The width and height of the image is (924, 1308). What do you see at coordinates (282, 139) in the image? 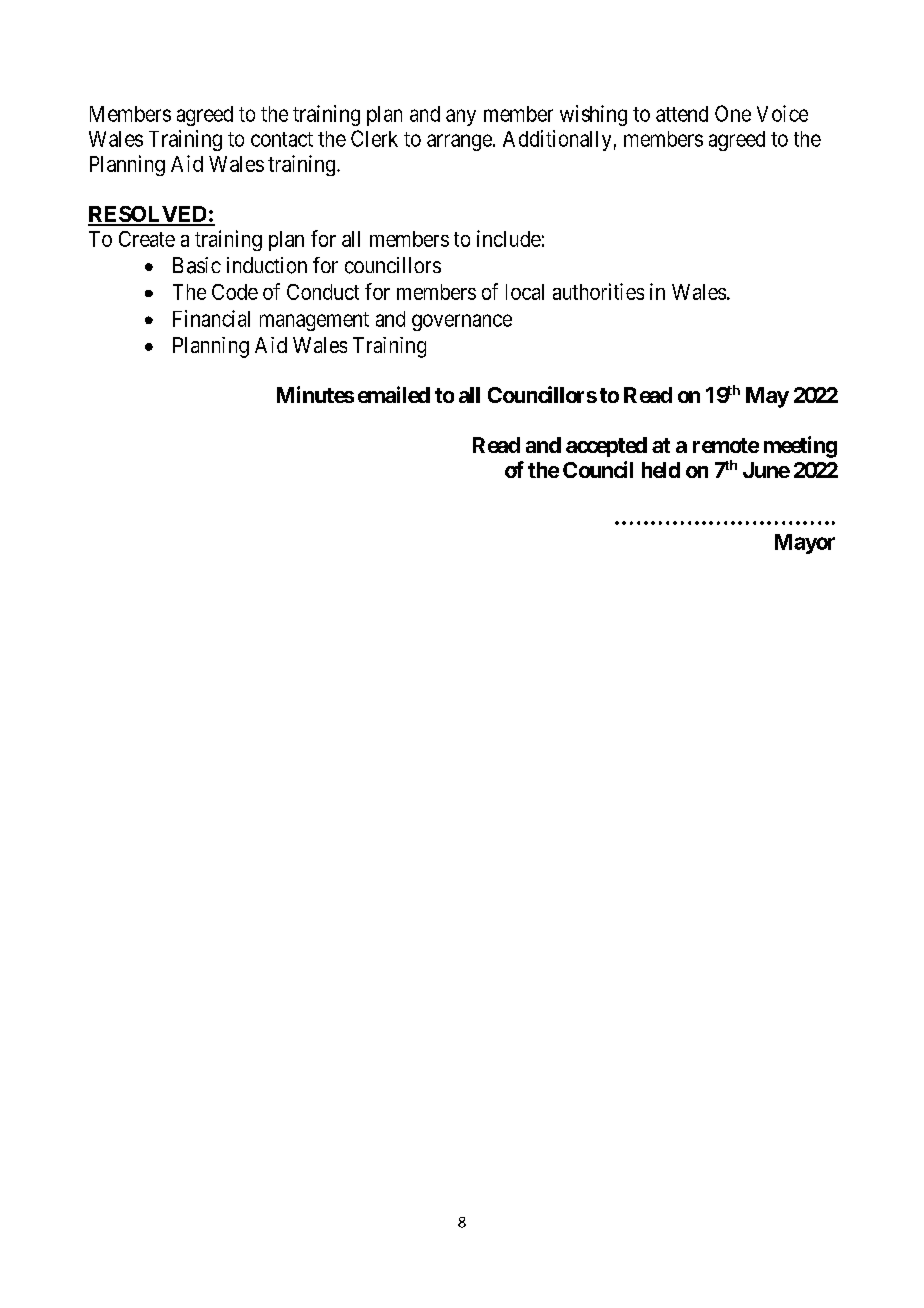
I see `contact` at bounding box center [282, 139].
